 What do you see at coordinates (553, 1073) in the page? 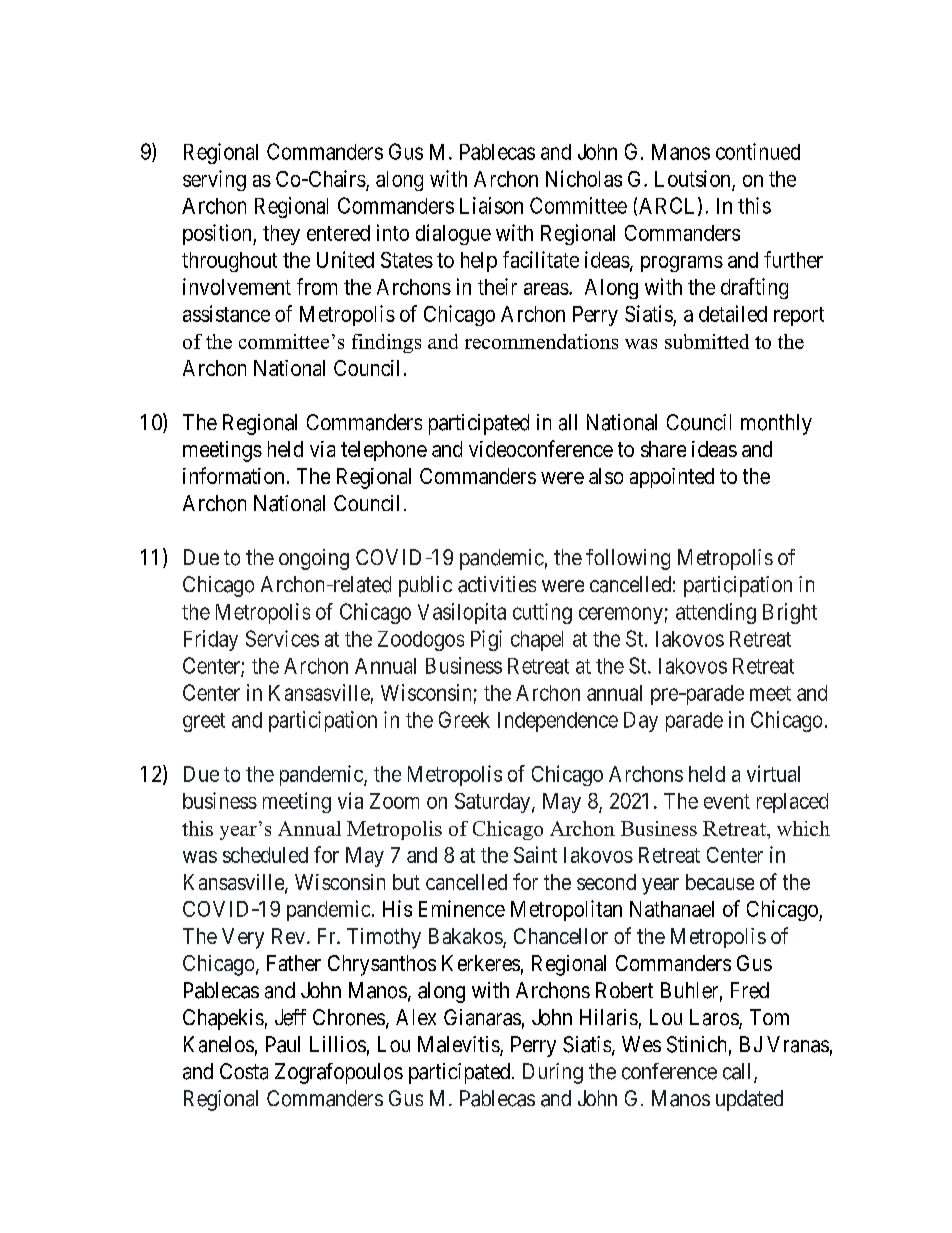
I see `During` at bounding box center [553, 1073].
